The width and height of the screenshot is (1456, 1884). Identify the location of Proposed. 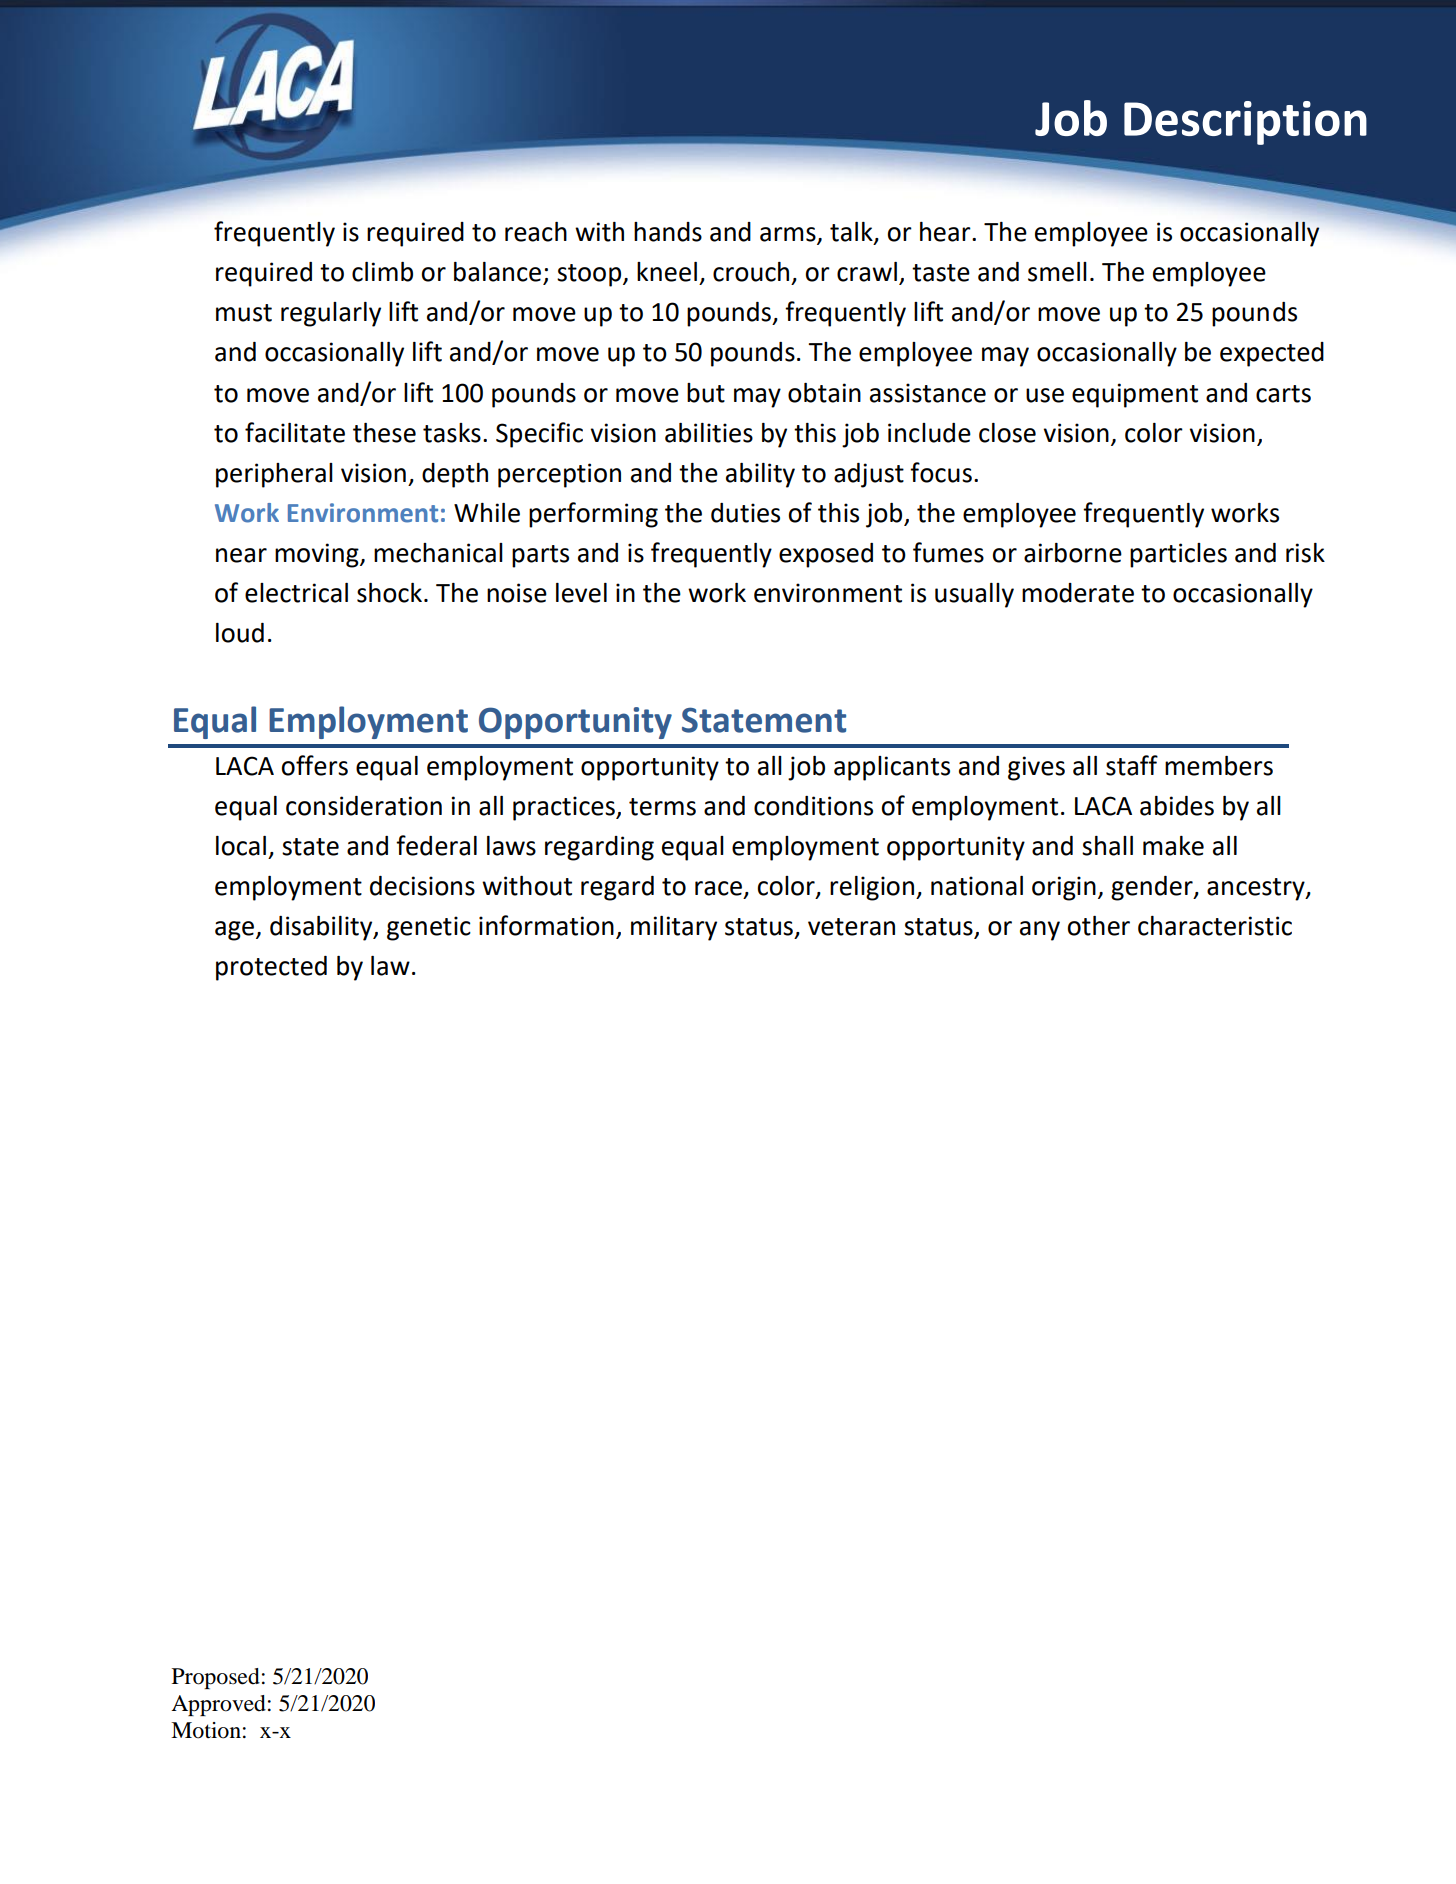
(216, 1678).
